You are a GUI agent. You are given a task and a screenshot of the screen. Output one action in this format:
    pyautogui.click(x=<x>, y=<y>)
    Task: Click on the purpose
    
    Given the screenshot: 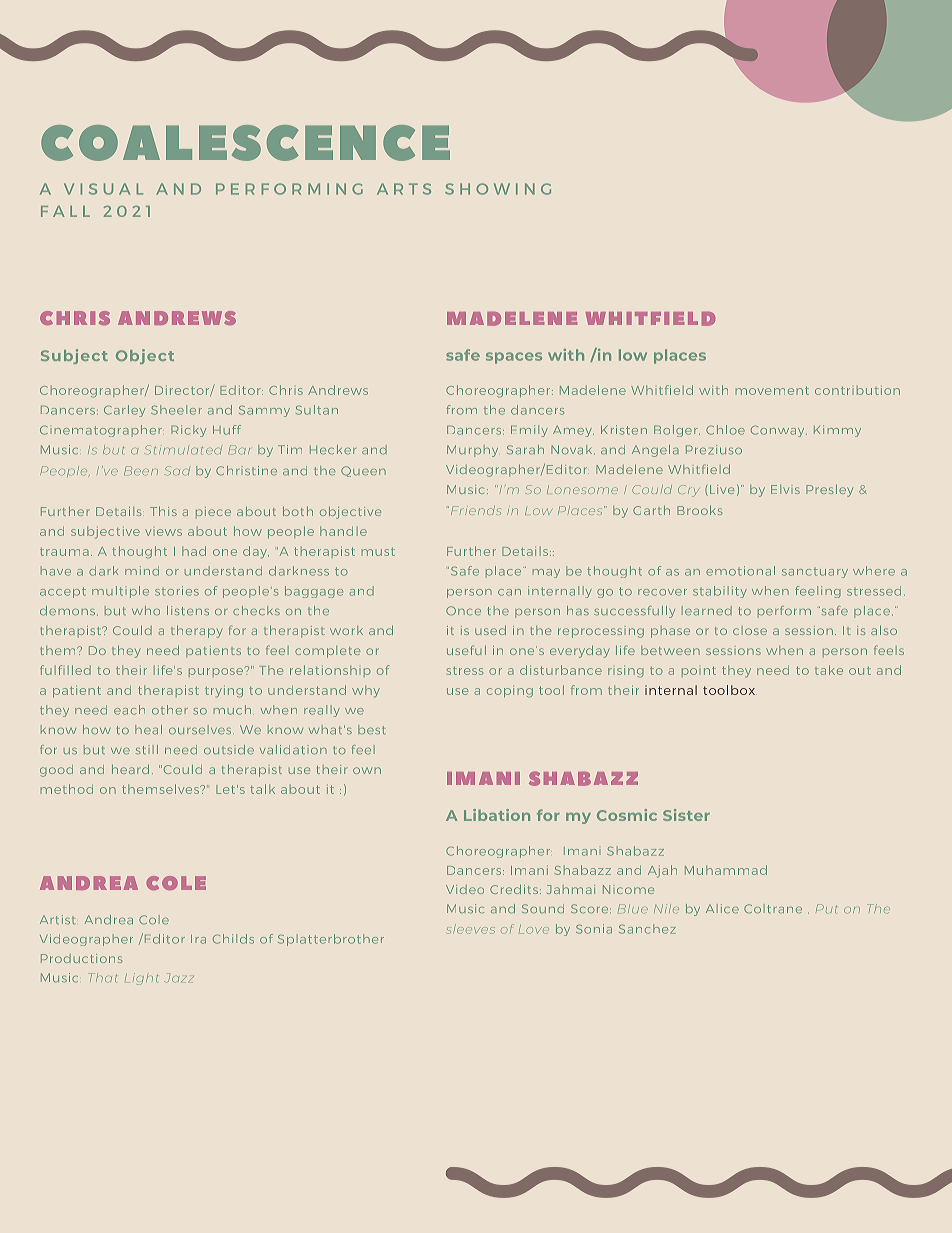 What is the action you would take?
    pyautogui.click(x=217, y=671)
